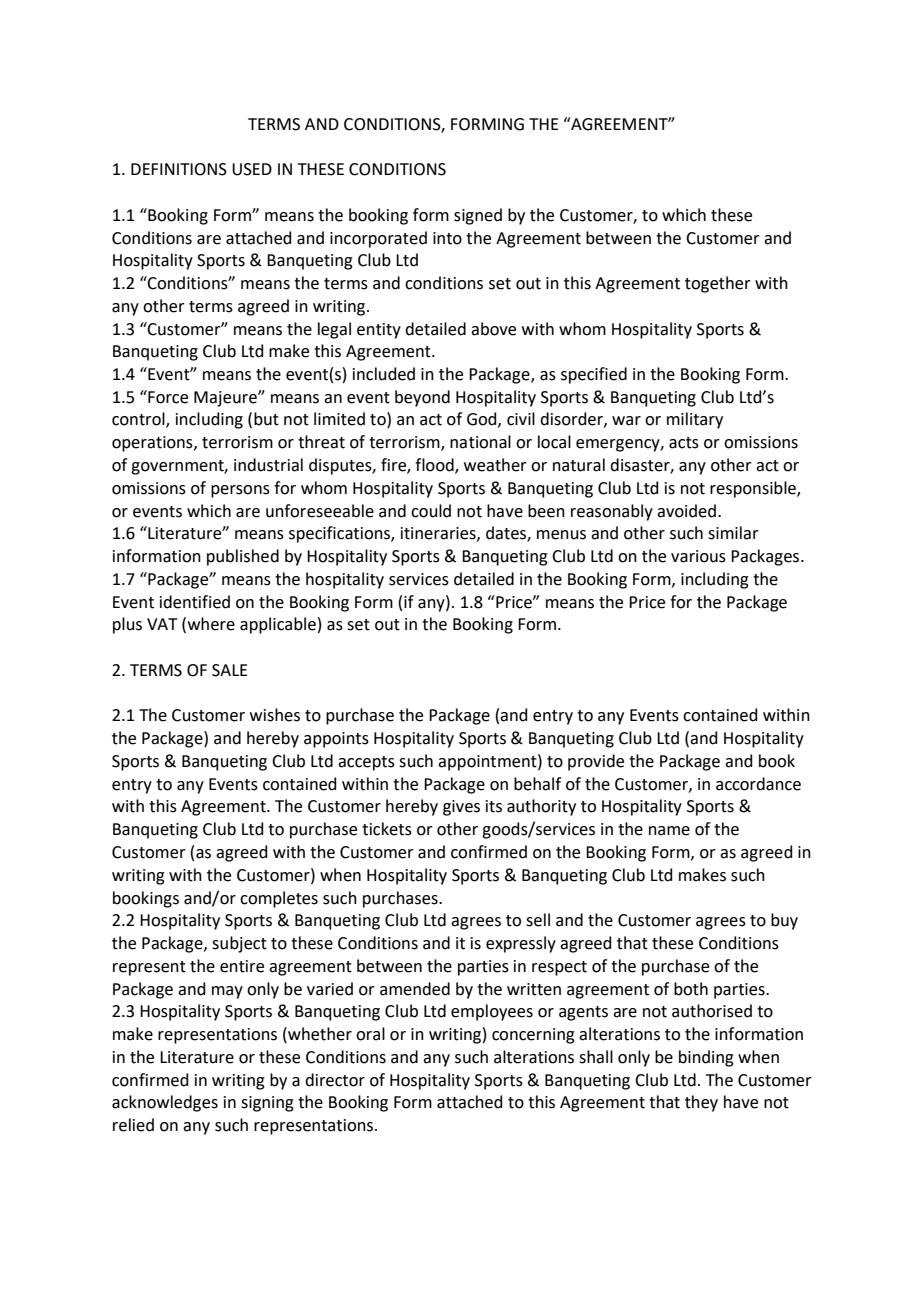 The width and height of the document is (924, 1308). I want to click on DEFINITIONS, so click(179, 169).
